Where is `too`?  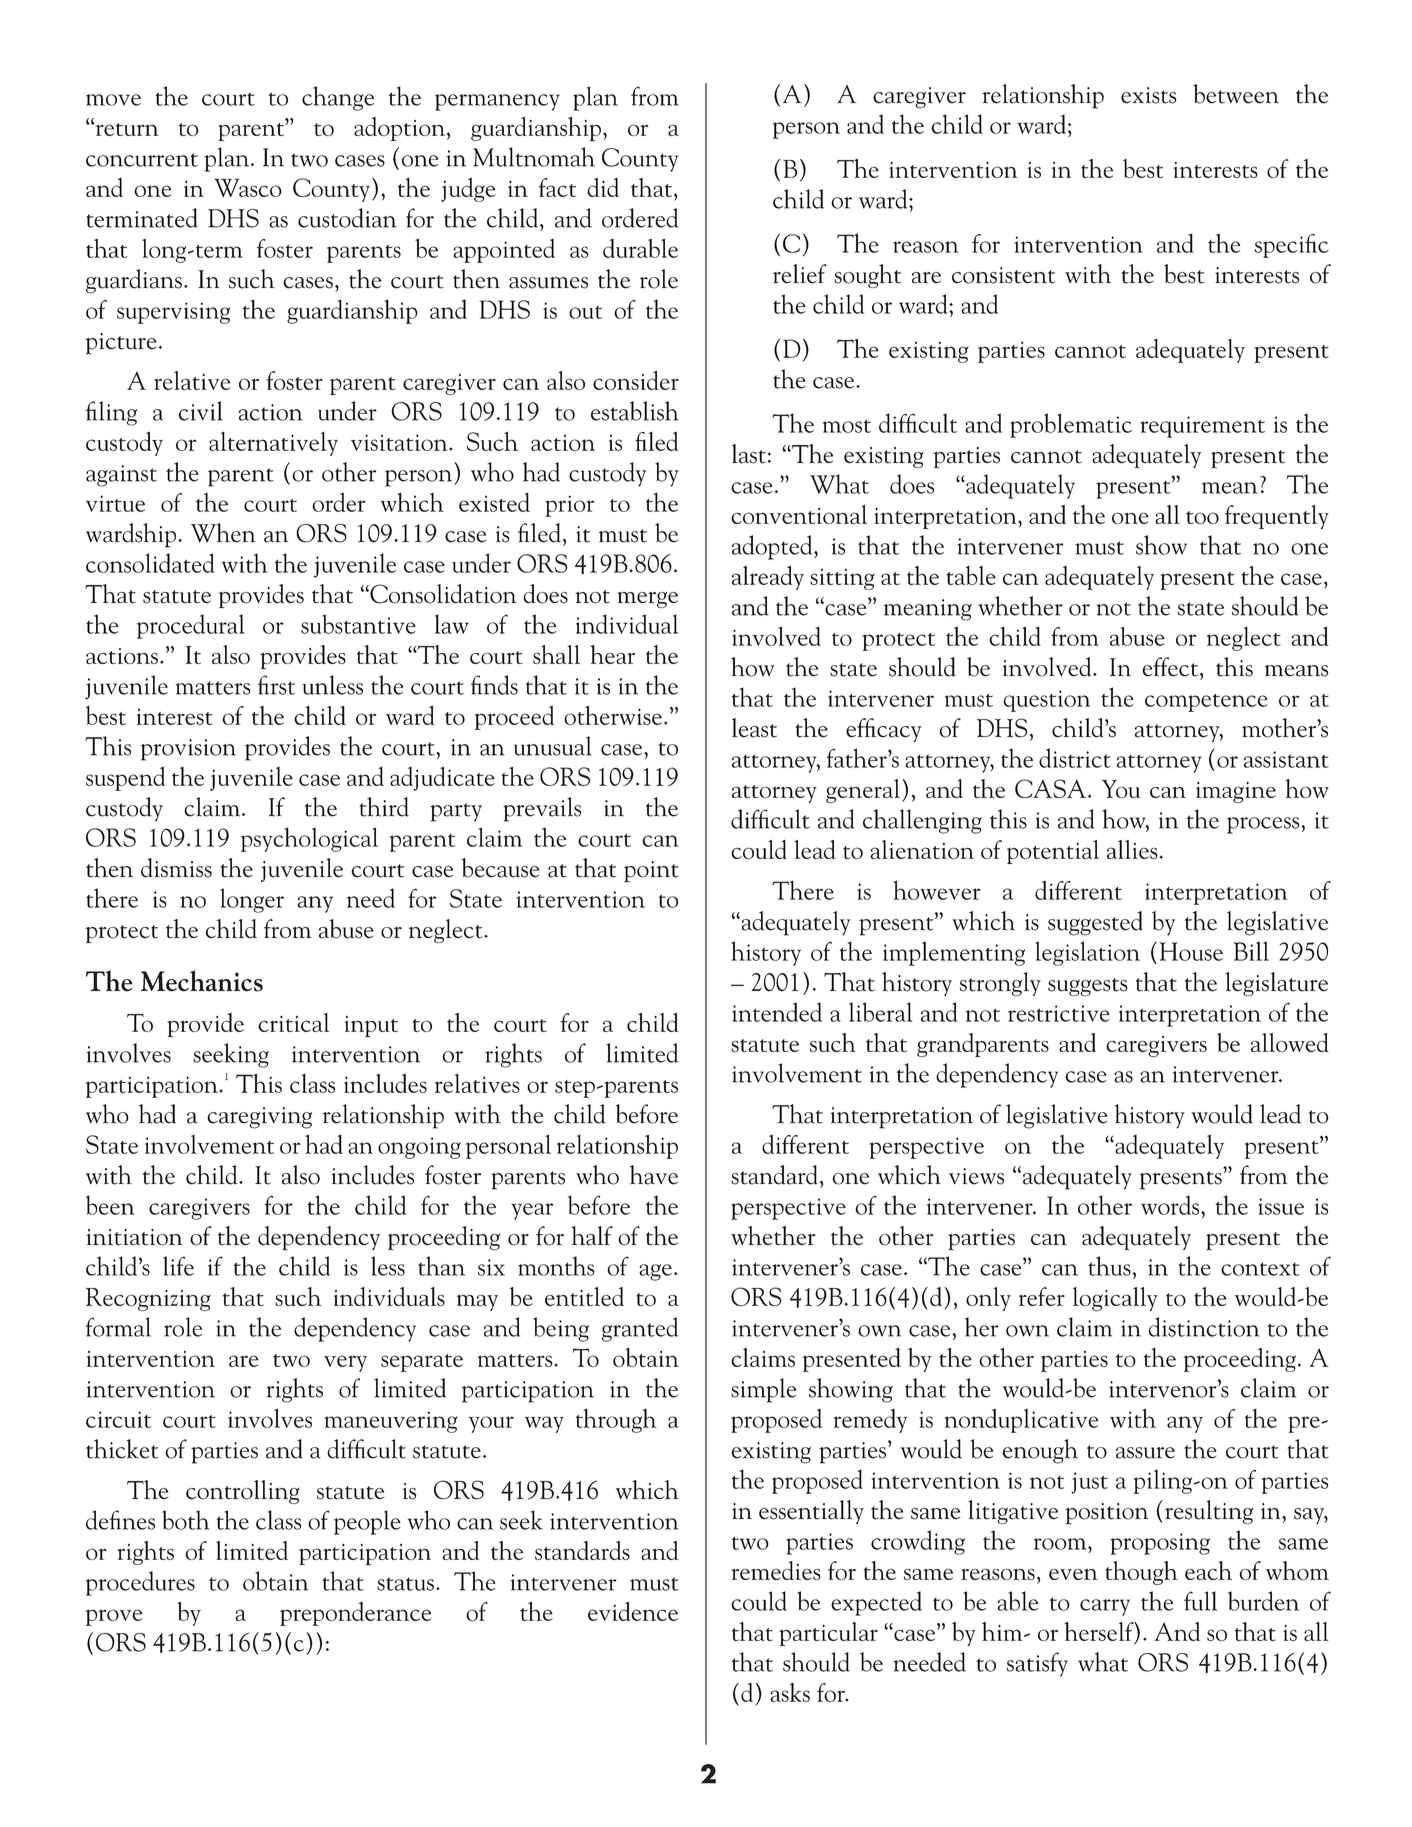 too is located at coordinates (1202, 517).
